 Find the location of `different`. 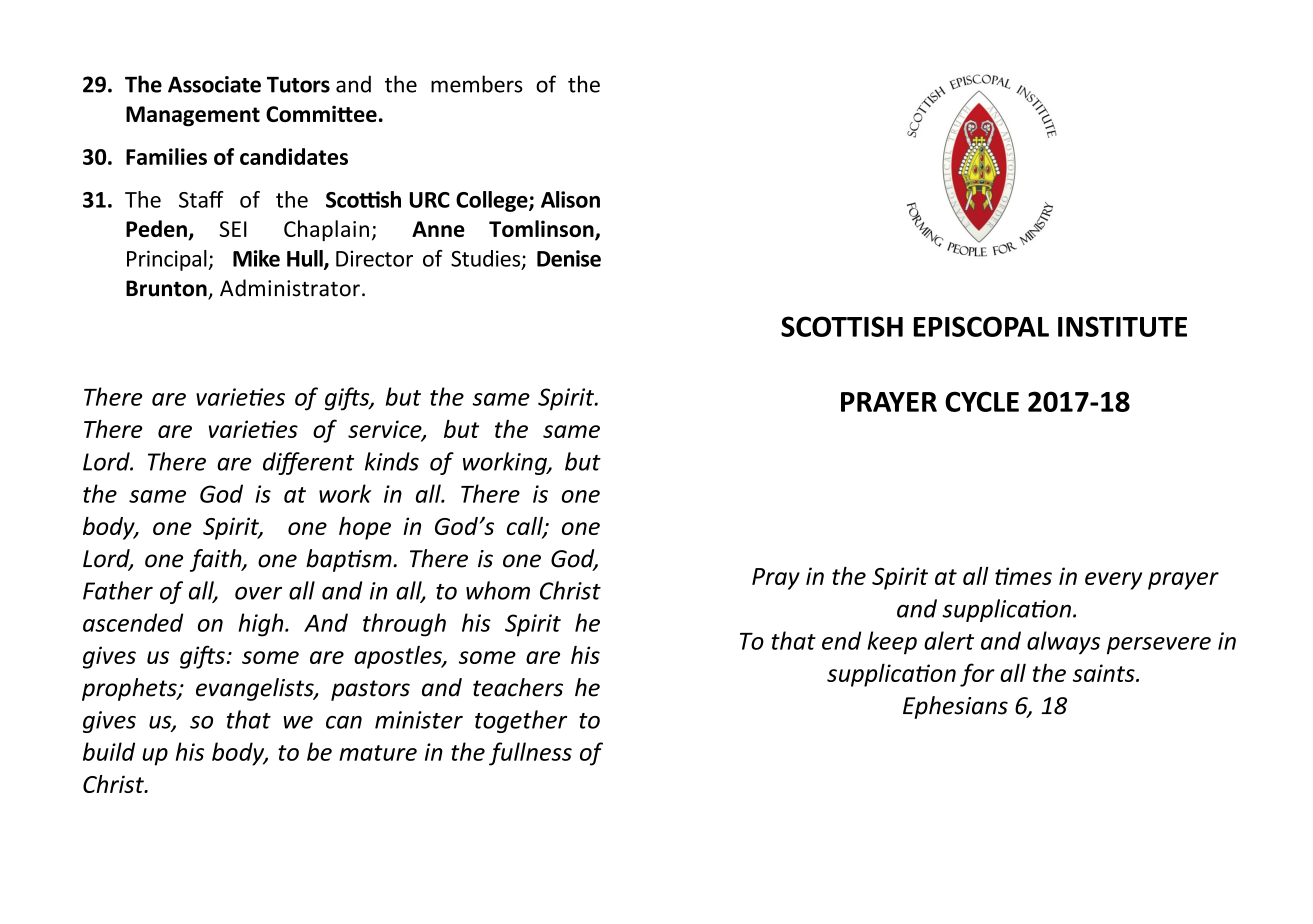

different is located at coordinates (308, 463).
